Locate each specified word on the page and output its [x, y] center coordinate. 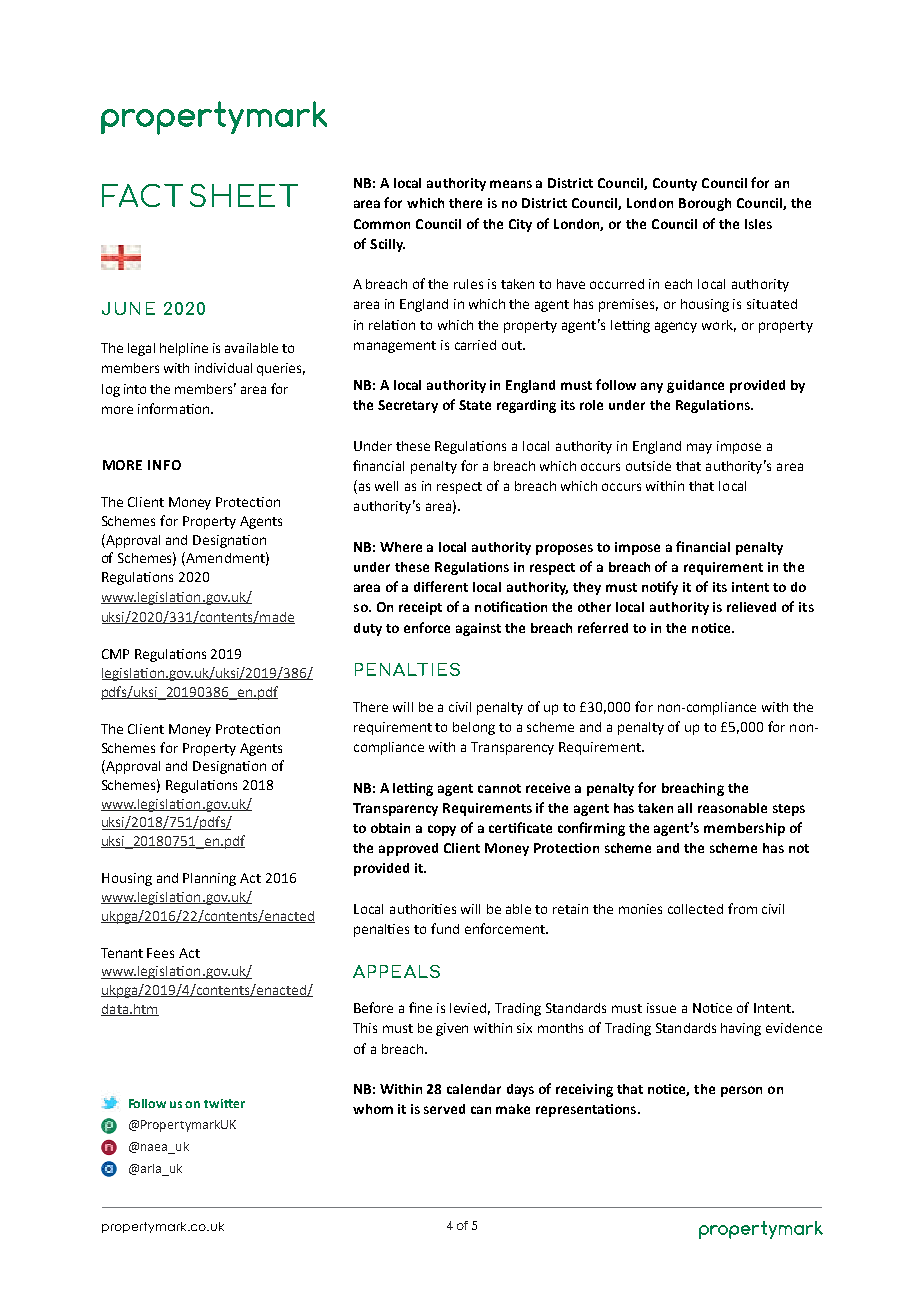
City [520, 225]
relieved [751, 607]
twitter [224, 1103]
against [478, 629]
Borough [705, 204]
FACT [142, 195]
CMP [115, 654]
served [444, 1109]
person [741, 1091]
